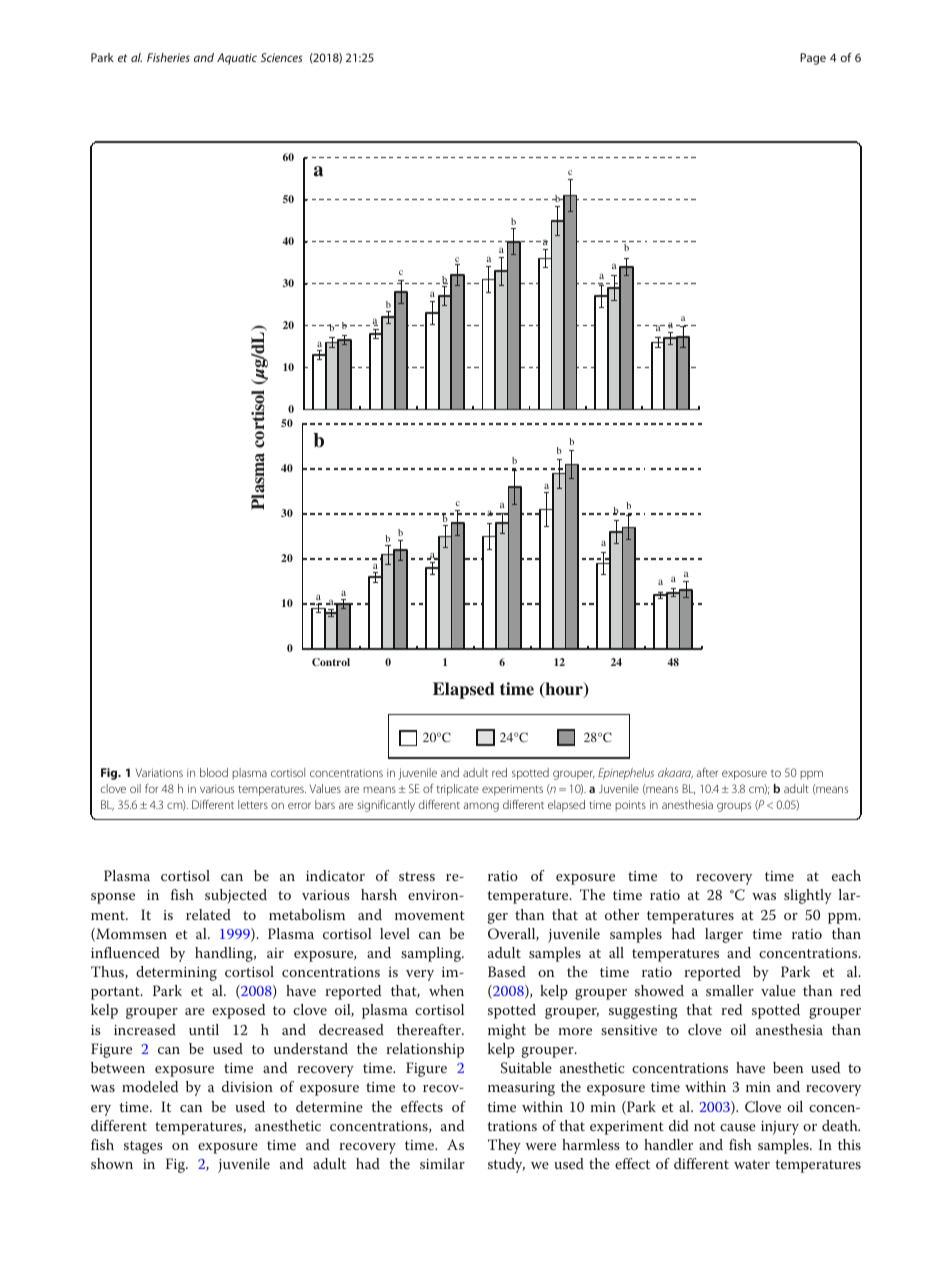 This screenshot has width=952, height=1265. I want to click on Control, so click(331, 662).
